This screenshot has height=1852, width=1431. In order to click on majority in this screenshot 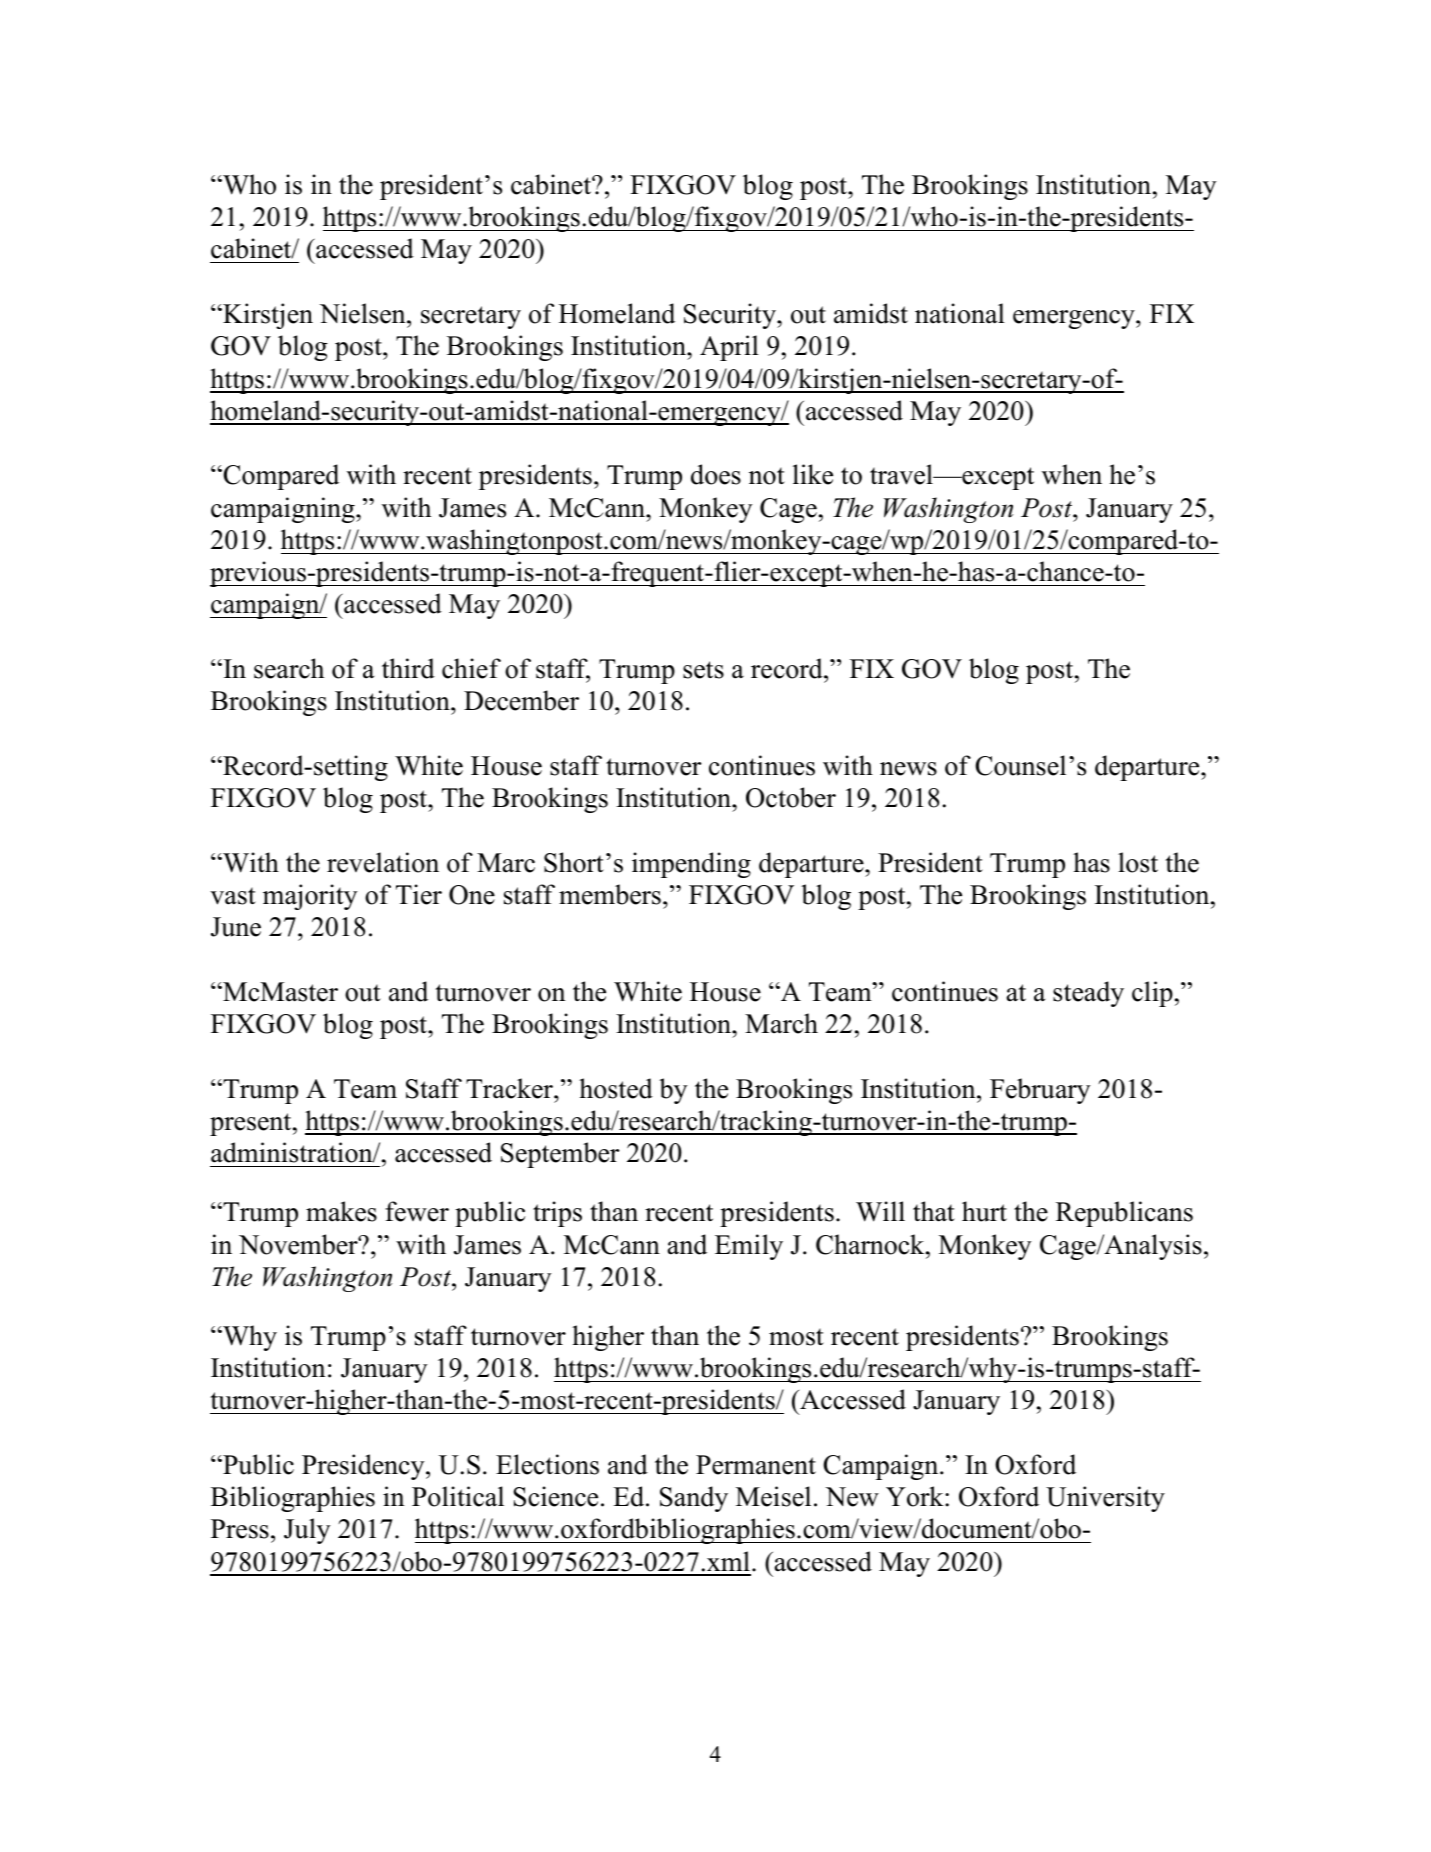, I will do `click(310, 897)`.
